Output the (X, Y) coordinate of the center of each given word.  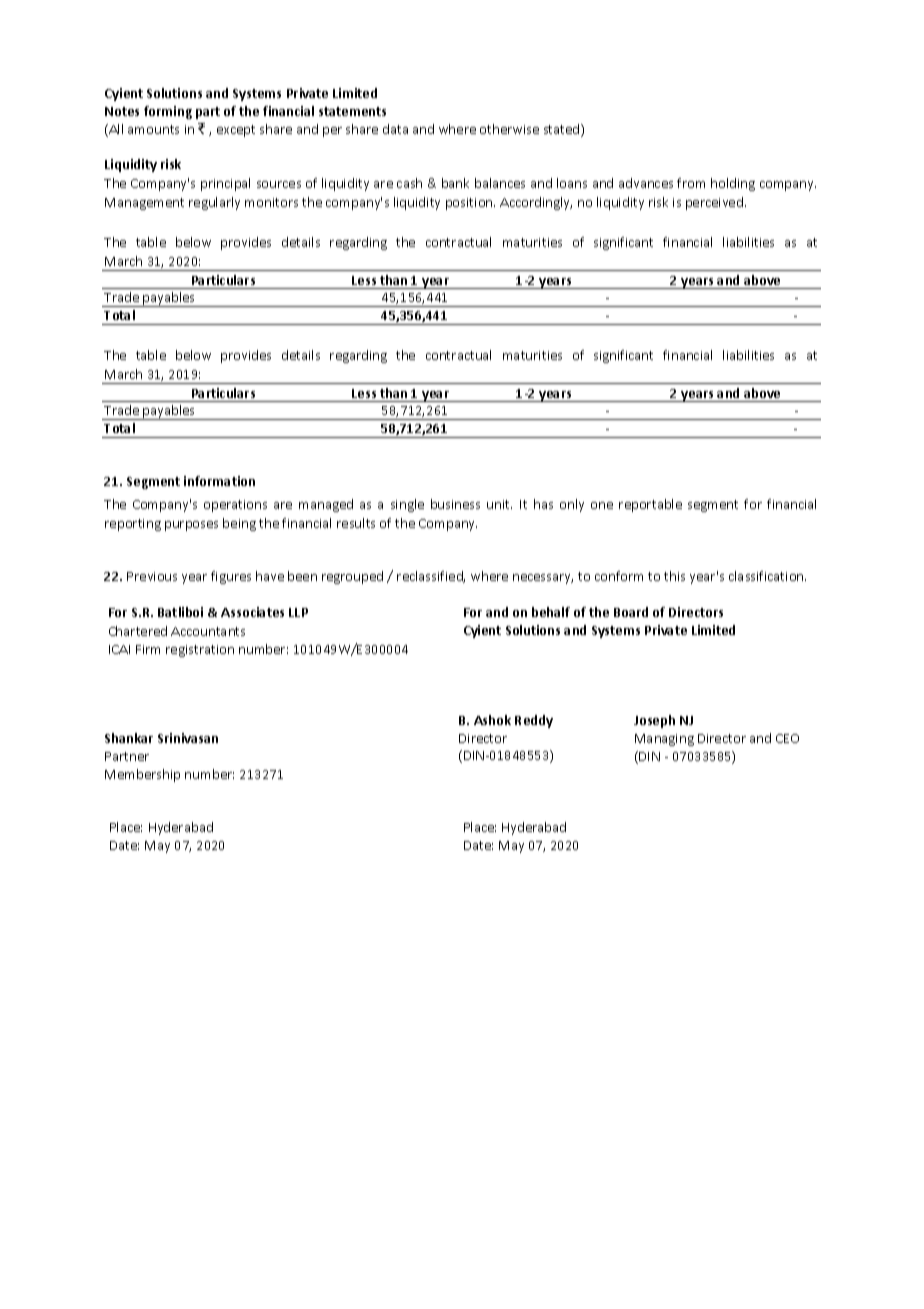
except (236, 131)
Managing (664, 740)
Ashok (492, 720)
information (219, 481)
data (395, 129)
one (602, 505)
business (455, 504)
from (691, 183)
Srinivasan (188, 738)
